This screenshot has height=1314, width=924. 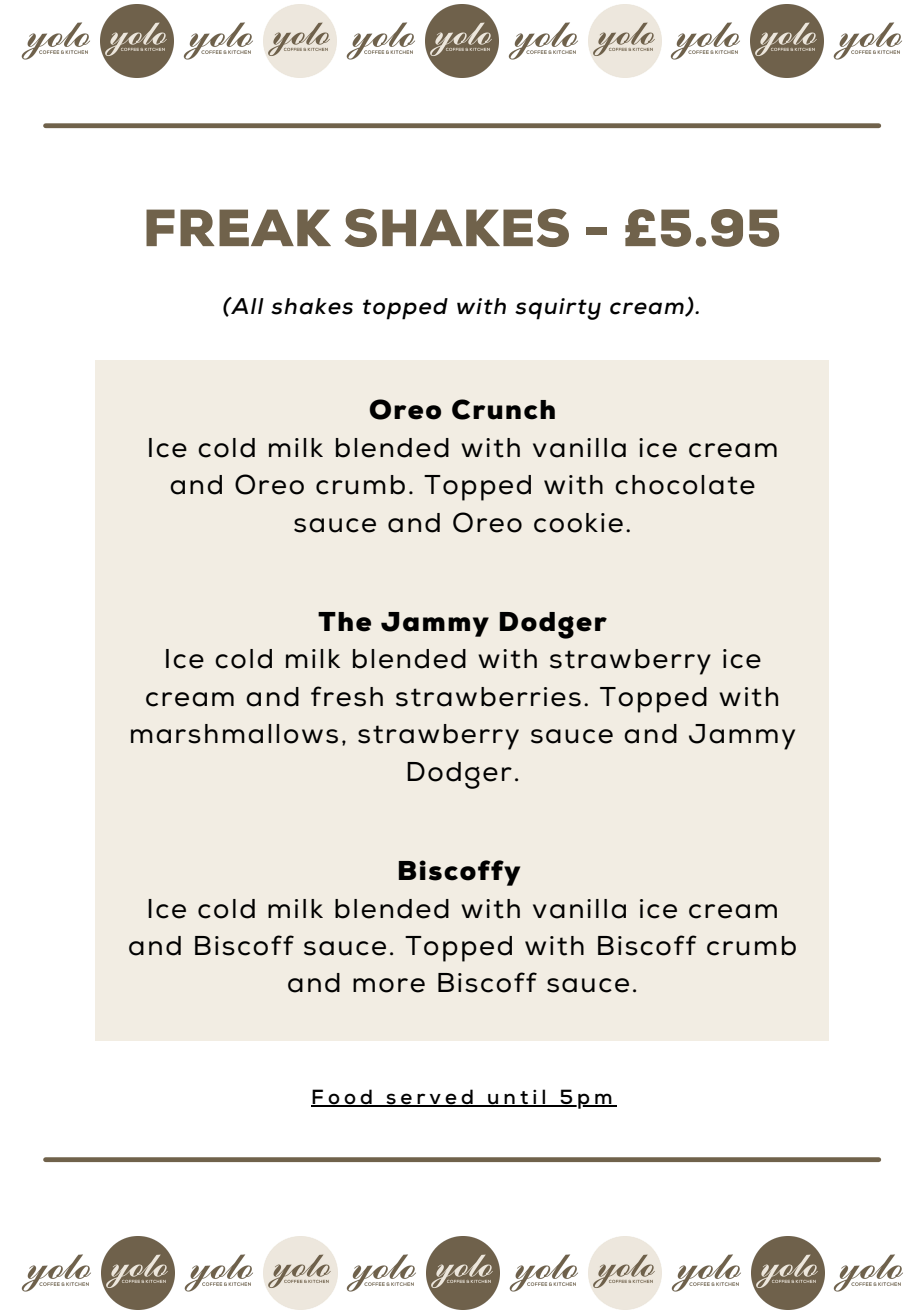 I want to click on cookie, so click(x=578, y=523).
